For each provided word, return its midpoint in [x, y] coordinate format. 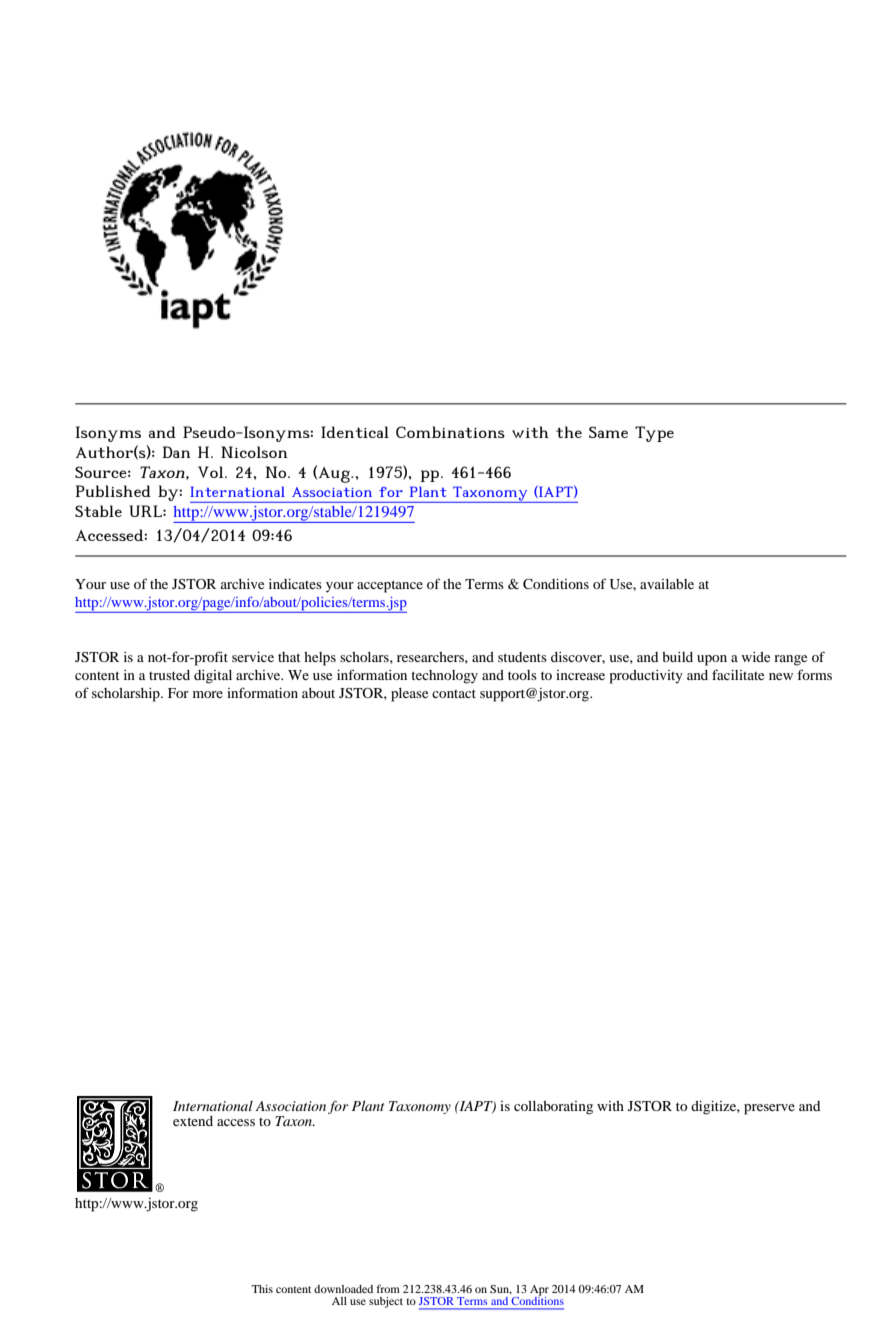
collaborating [553, 1108]
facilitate [738, 674]
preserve [769, 1109]
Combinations [450, 432]
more [208, 694]
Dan [176, 452]
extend [193, 1121]
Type [654, 434]
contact [454, 693]
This [262, 1289]
